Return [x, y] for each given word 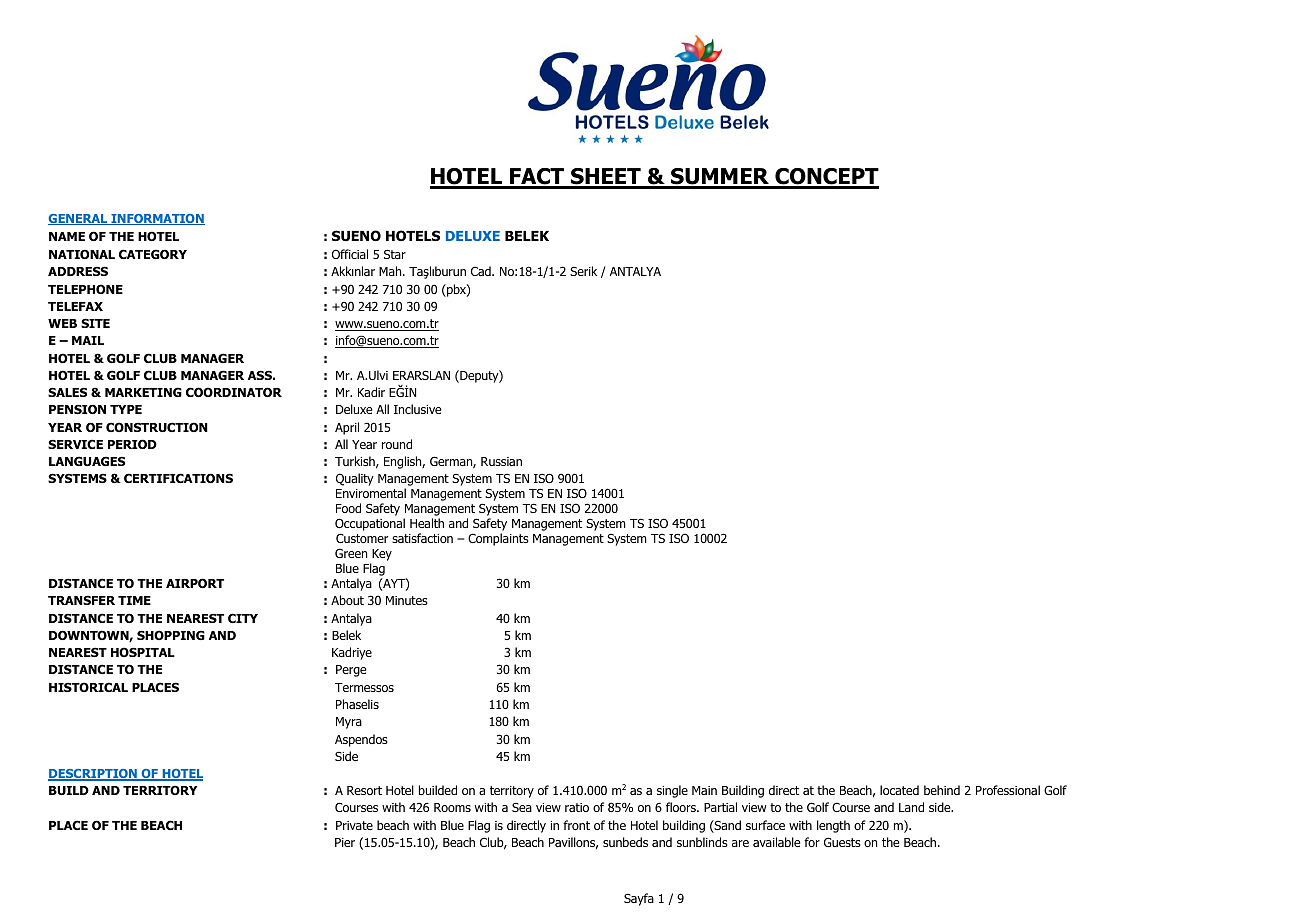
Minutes [407, 600]
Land [911, 807]
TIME [134, 600]
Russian [501, 461]
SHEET [606, 178]
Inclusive [418, 409]
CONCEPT [826, 178]
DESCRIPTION [93, 775]
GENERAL [79, 219]
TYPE [126, 409]
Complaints [498, 539]
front [576, 825]
